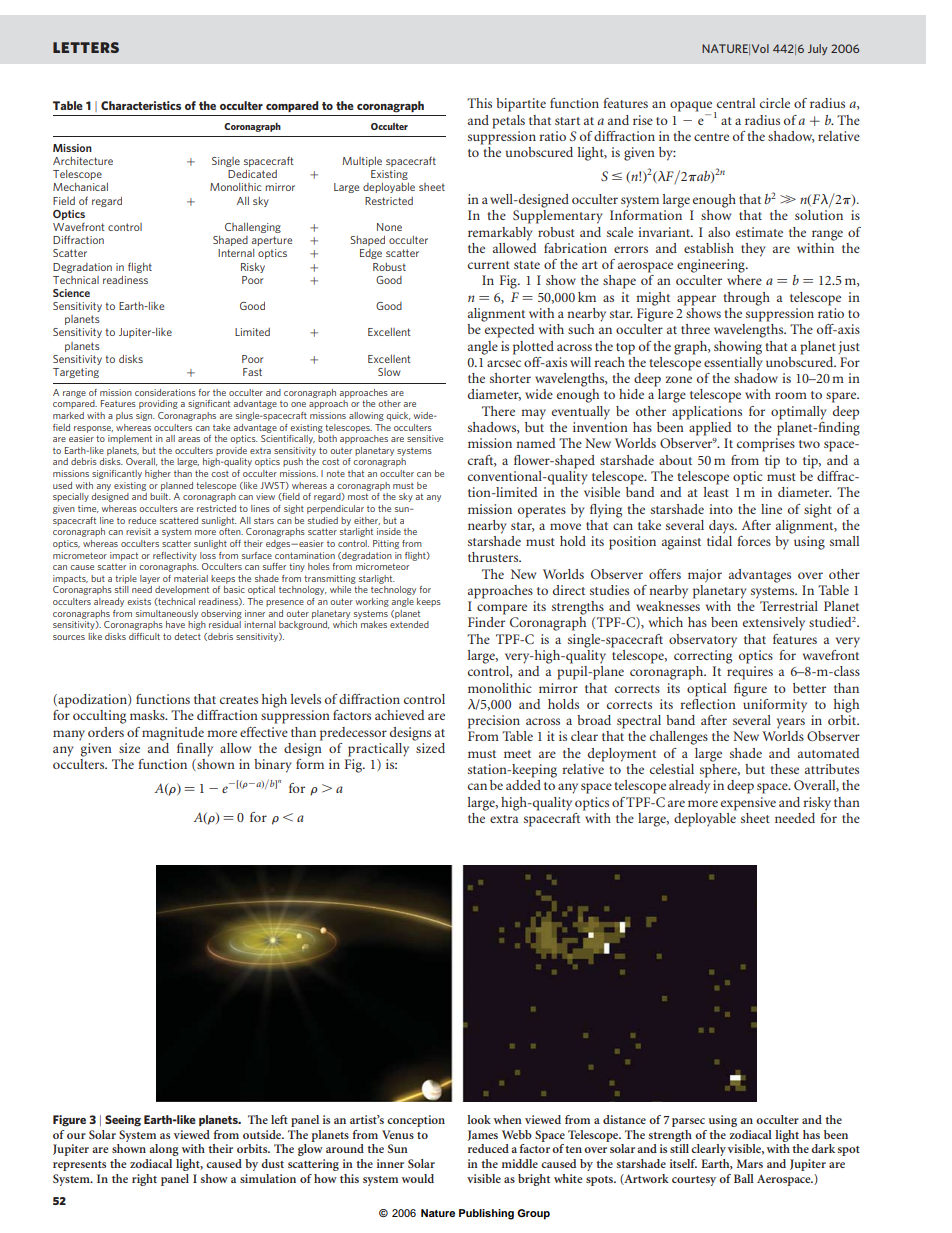  Describe the element at coordinates (141, 105) in the image. I see `Characteristics` at that location.
